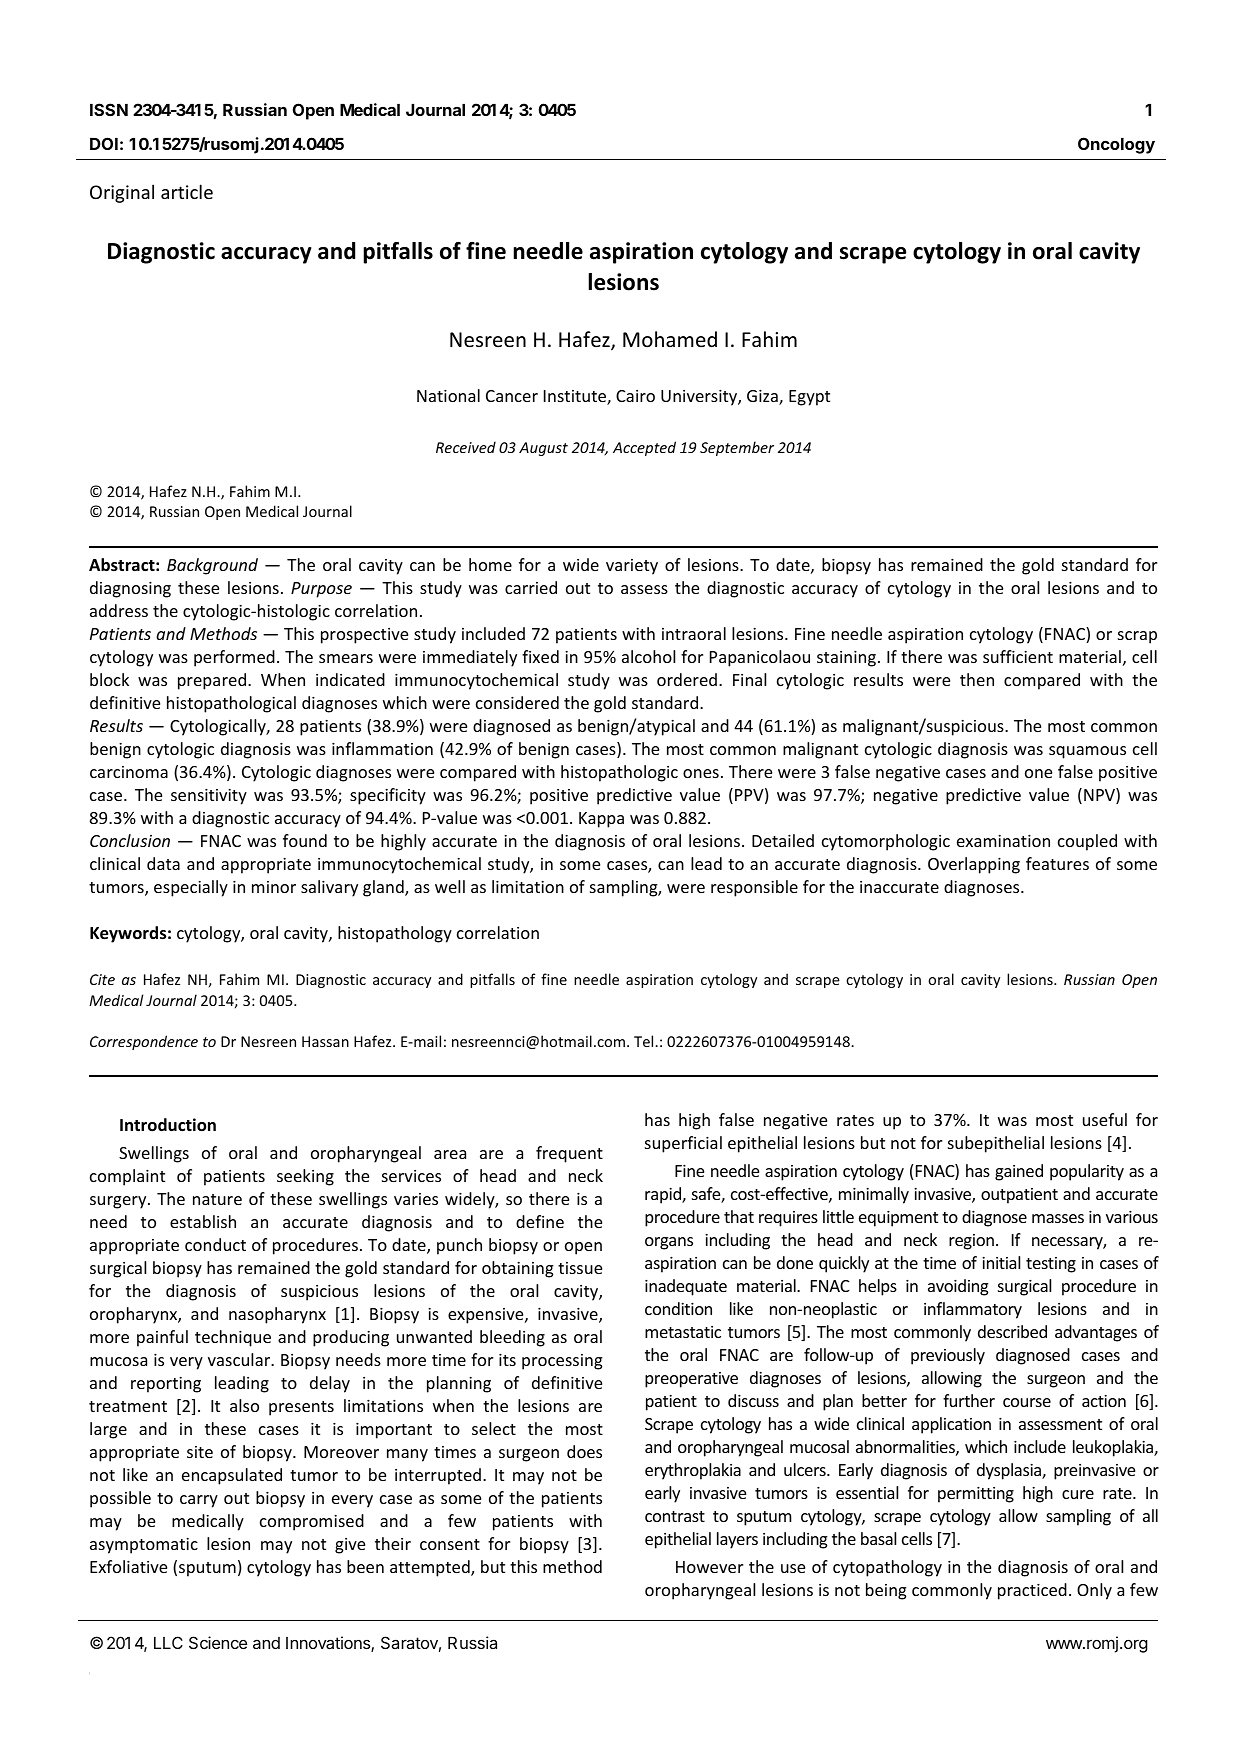 The image size is (1247, 1764). Describe the element at coordinates (168, 1125) in the screenshot. I see `Introduction` at that location.
